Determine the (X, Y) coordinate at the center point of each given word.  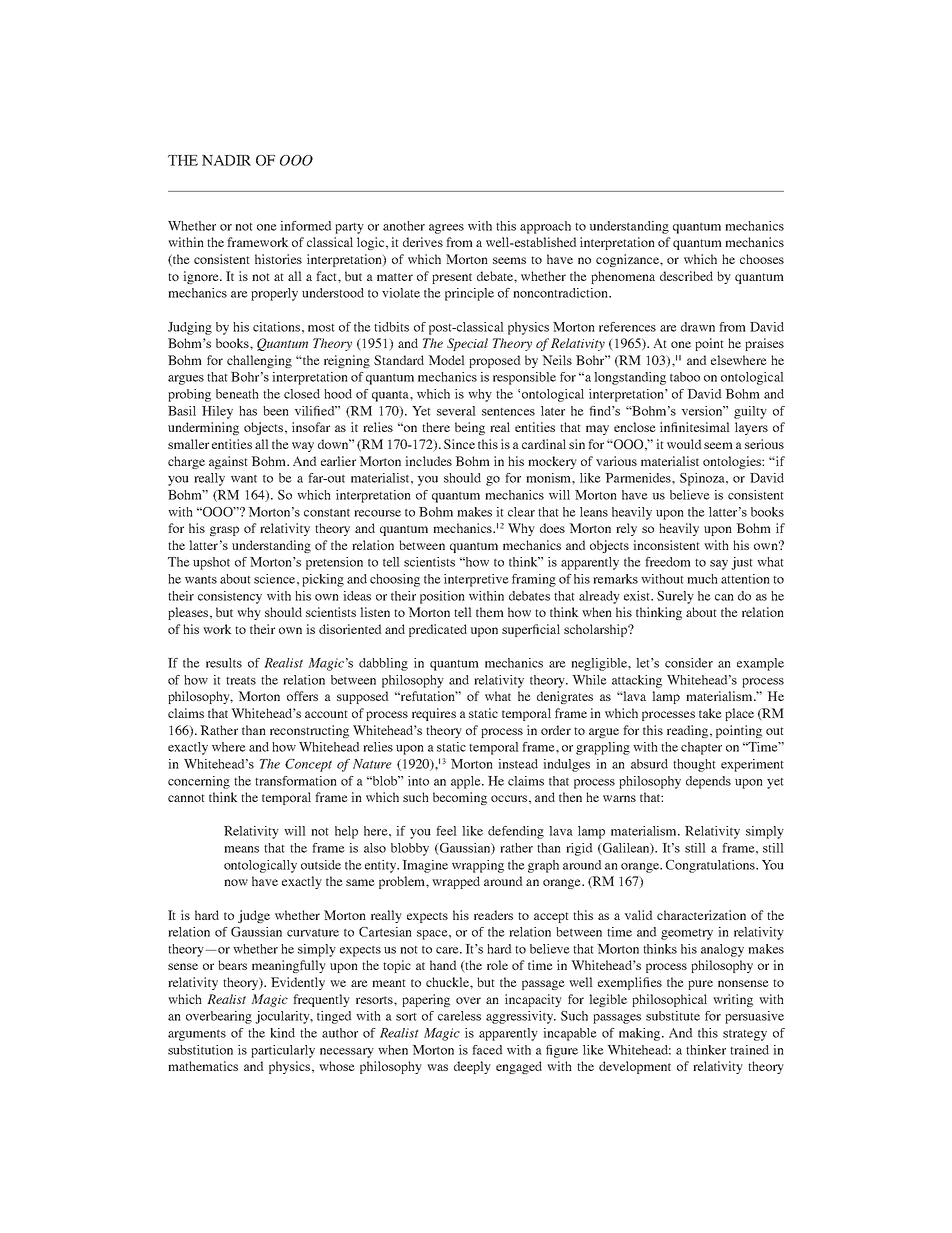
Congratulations (711, 866)
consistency (230, 597)
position (442, 597)
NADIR (226, 160)
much (702, 579)
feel (446, 831)
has (248, 411)
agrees (446, 229)
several (456, 411)
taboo (685, 377)
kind (282, 1033)
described (686, 276)
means (241, 849)
